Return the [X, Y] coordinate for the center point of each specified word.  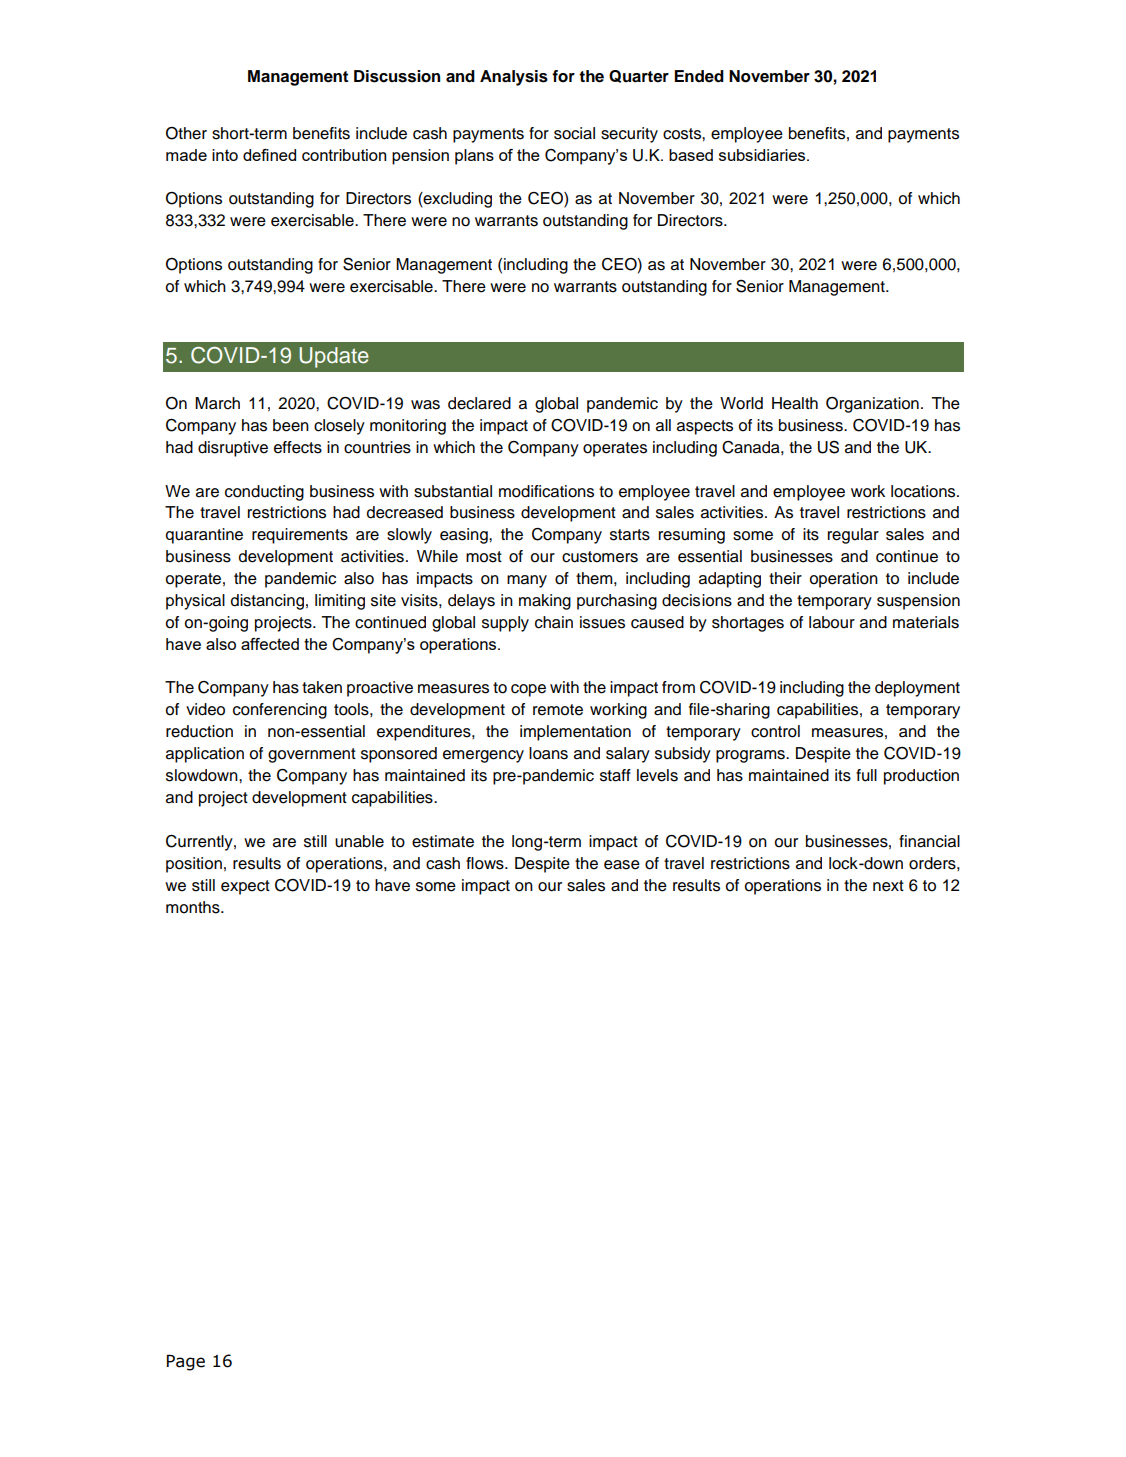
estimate [443, 841]
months [194, 907]
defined [269, 155]
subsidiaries [763, 155]
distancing [267, 602]
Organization [872, 405]
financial [929, 841]
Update [334, 357]
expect [245, 887]
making [545, 602]
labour [832, 622]
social [574, 133]
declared [479, 403]
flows [486, 863]
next [888, 886]
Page [186, 1363]
